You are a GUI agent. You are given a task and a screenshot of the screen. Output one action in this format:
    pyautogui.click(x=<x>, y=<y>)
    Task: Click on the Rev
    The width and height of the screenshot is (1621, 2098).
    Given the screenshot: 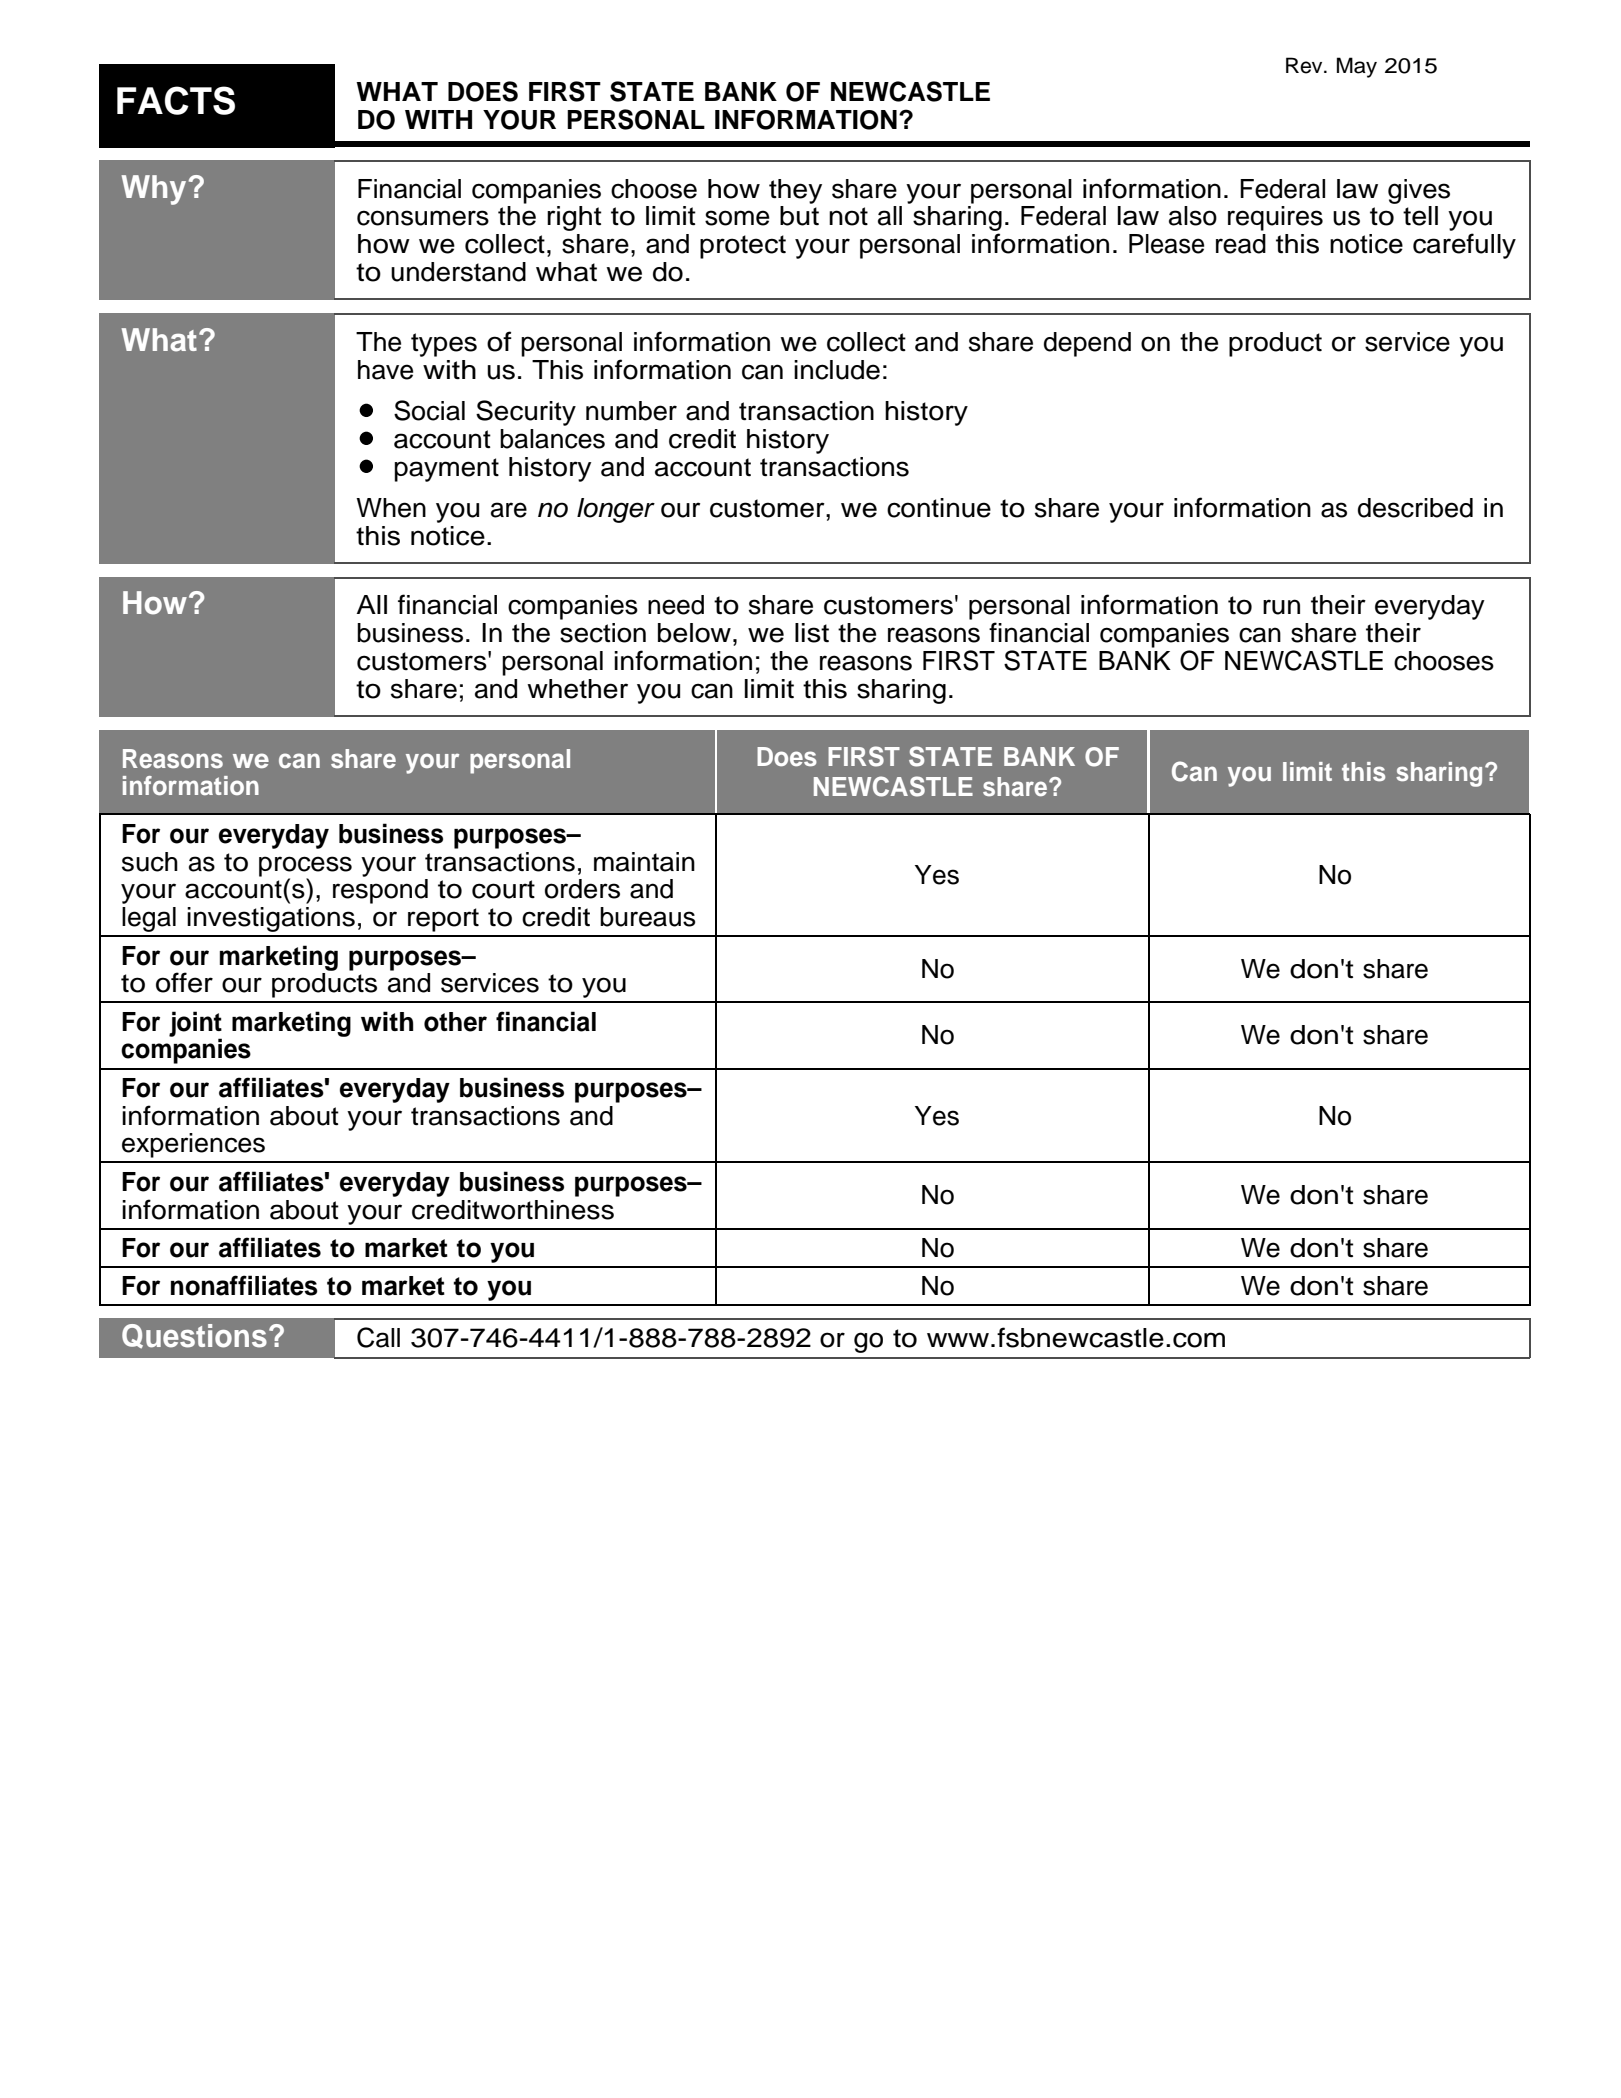 What is the action you would take?
    pyautogui.click(x=1305, y=65)
